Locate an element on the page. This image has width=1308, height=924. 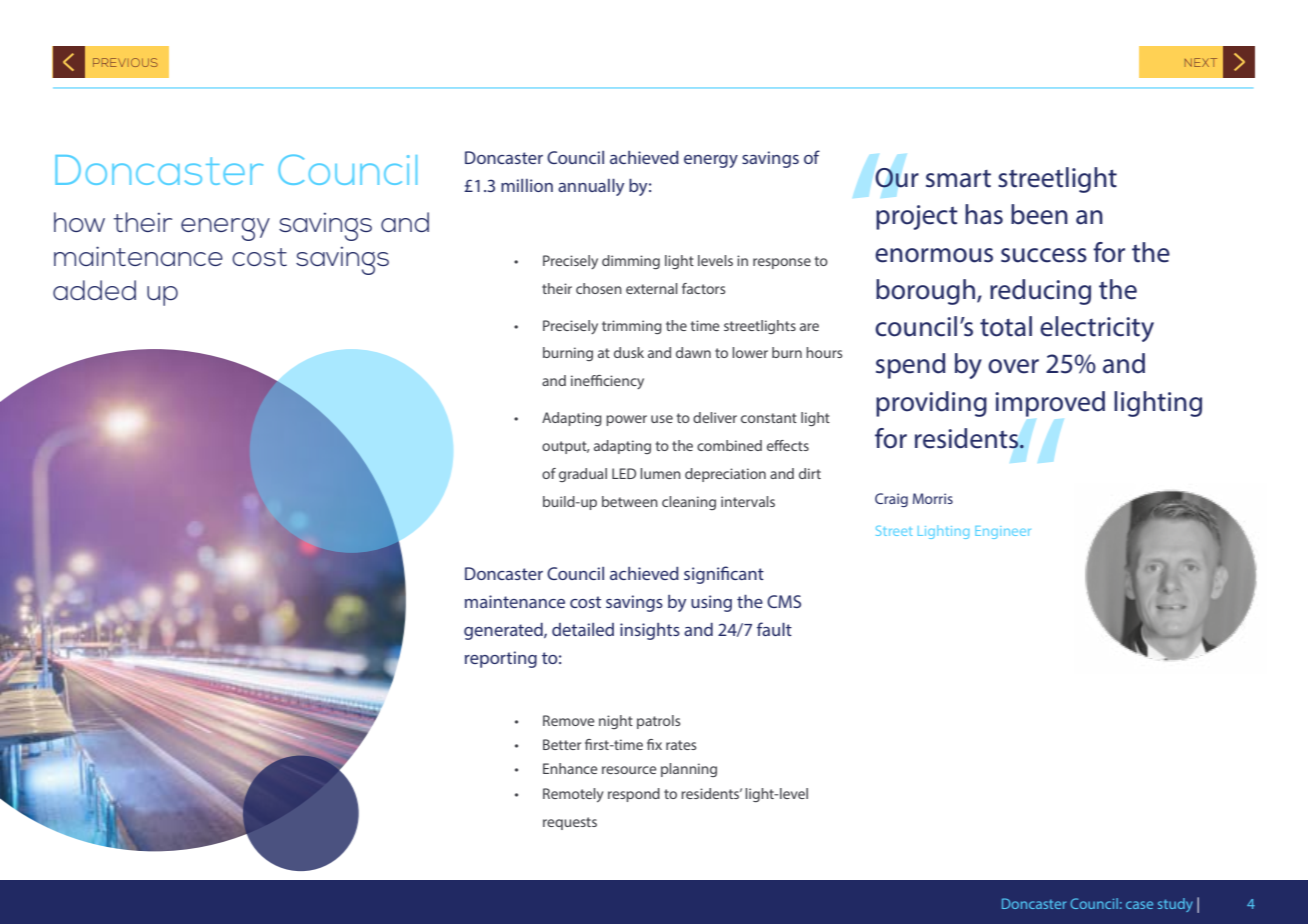
how is located at coordinates (79, 222).
